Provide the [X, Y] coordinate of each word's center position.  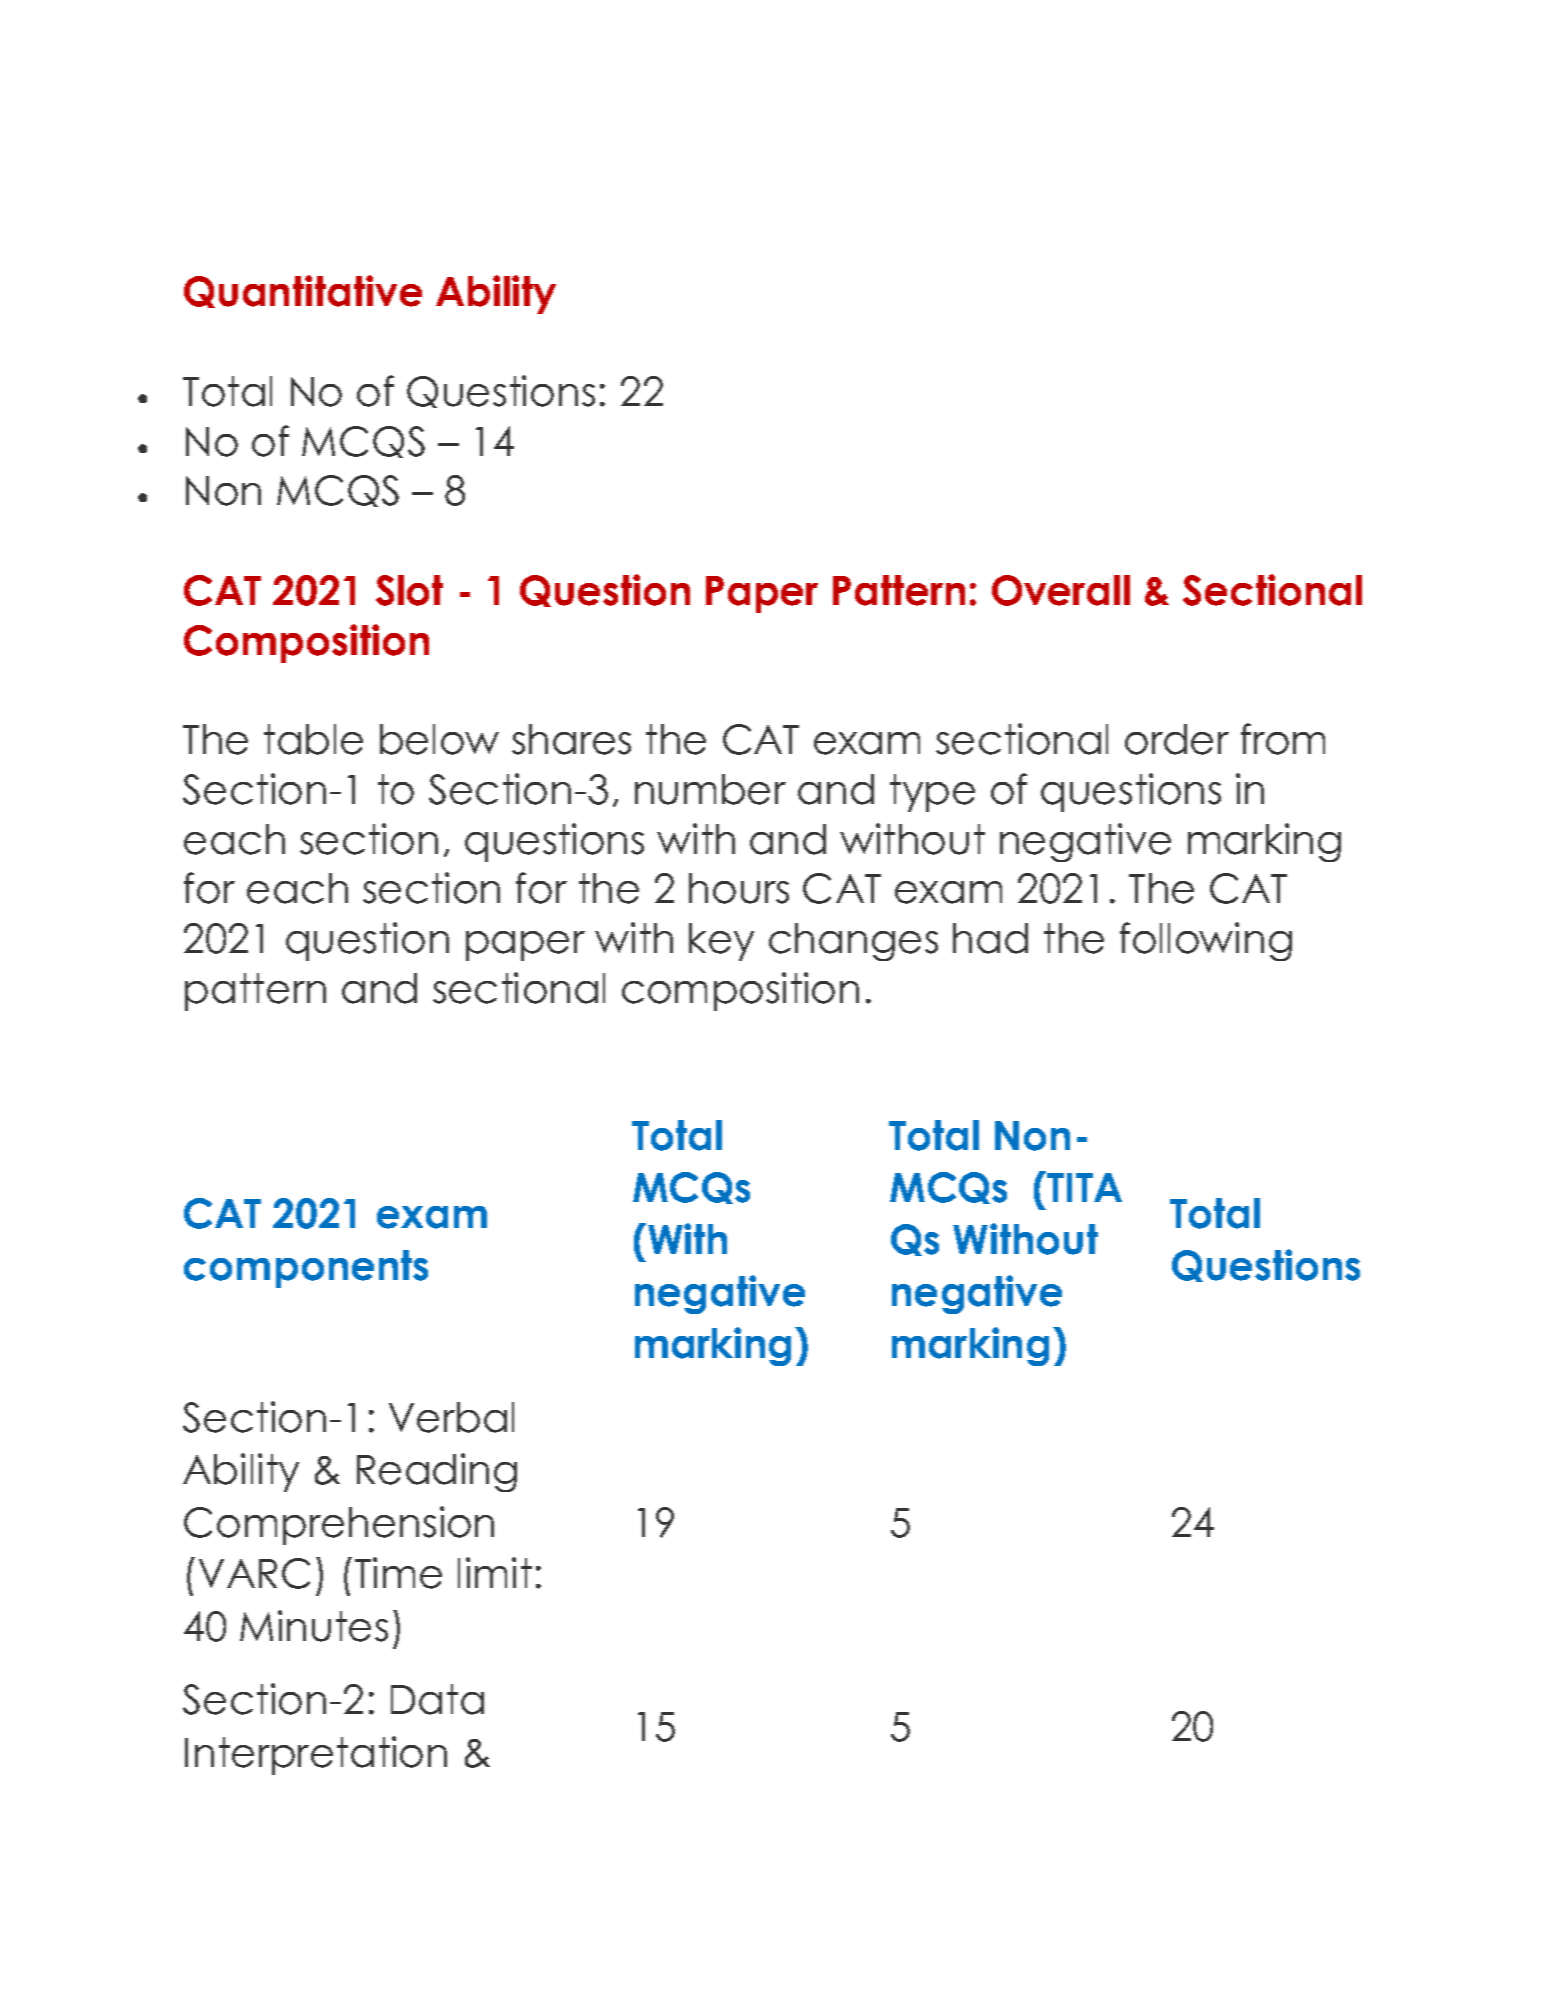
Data [437, 1699]
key [721, 942]
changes [853, 942]
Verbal [451, 1417]
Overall [1061, 590]
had [990, 938]
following [1206, 941]
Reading [437, 1472]
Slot [409, 590]
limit [495, 1572]
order [1177, 739]
